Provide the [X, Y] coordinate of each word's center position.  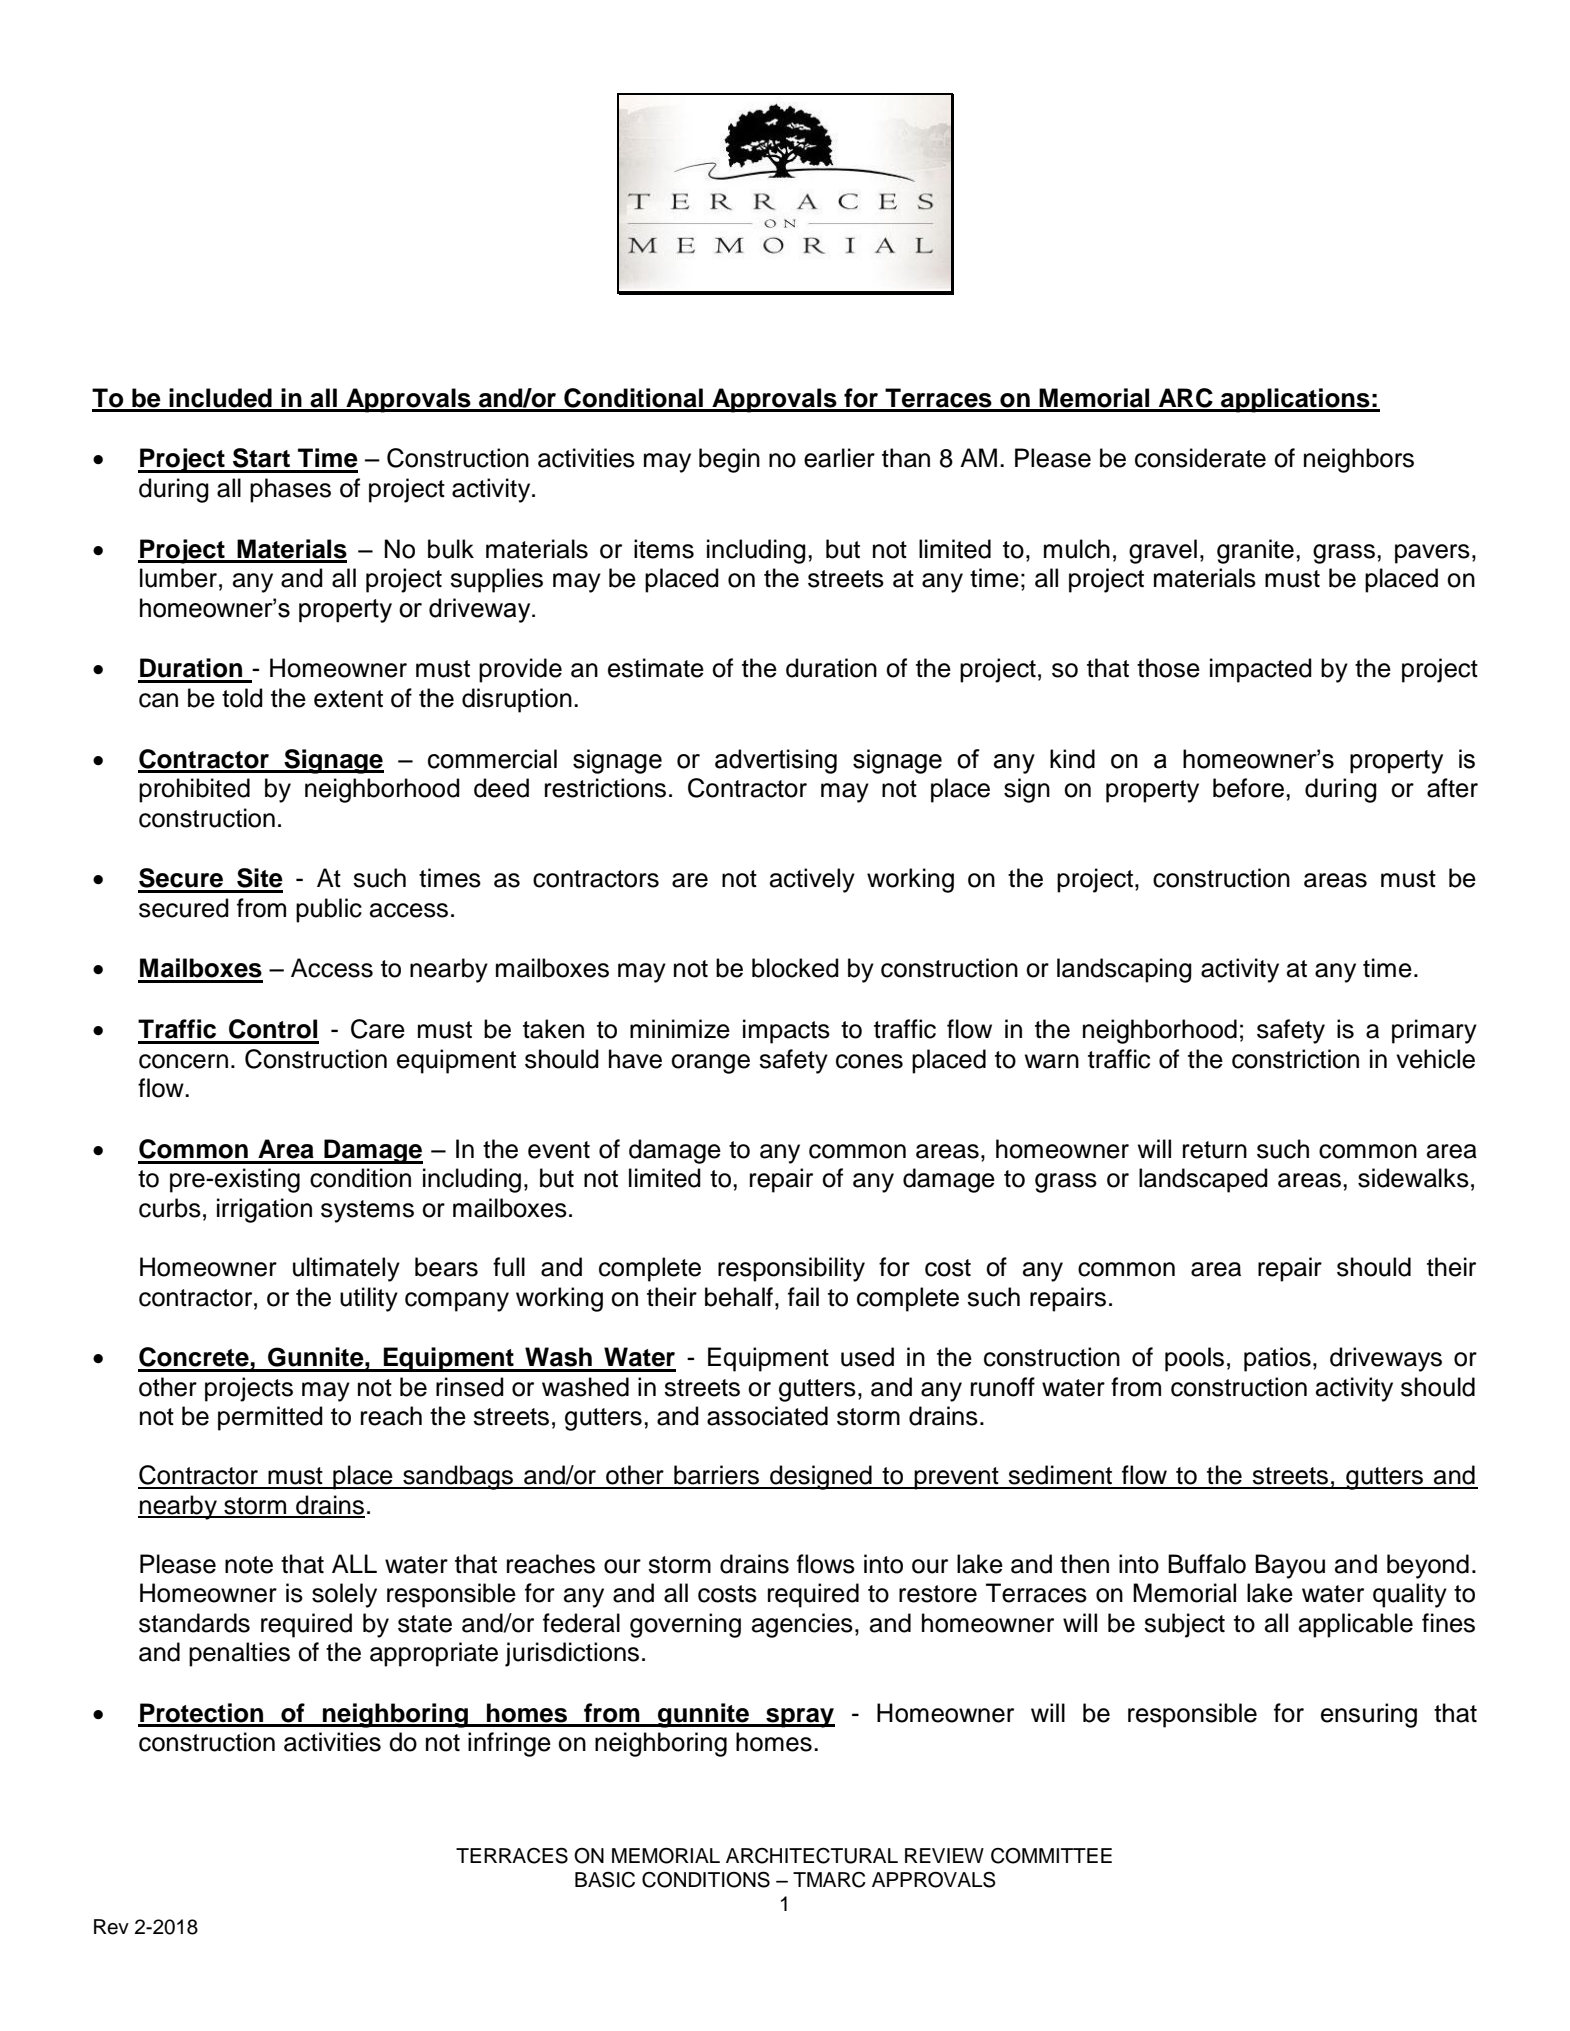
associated [767, 1416]
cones [869, 1061]
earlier [839, 458]
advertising [776, 761]
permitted [270, 1418]
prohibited [194, 790]
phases [290, 490]
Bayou [1290, 1566]
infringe [509, 1744]
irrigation [264, 1210]
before [1248, 788]
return [1215, 1150]
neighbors [1359, 460]
